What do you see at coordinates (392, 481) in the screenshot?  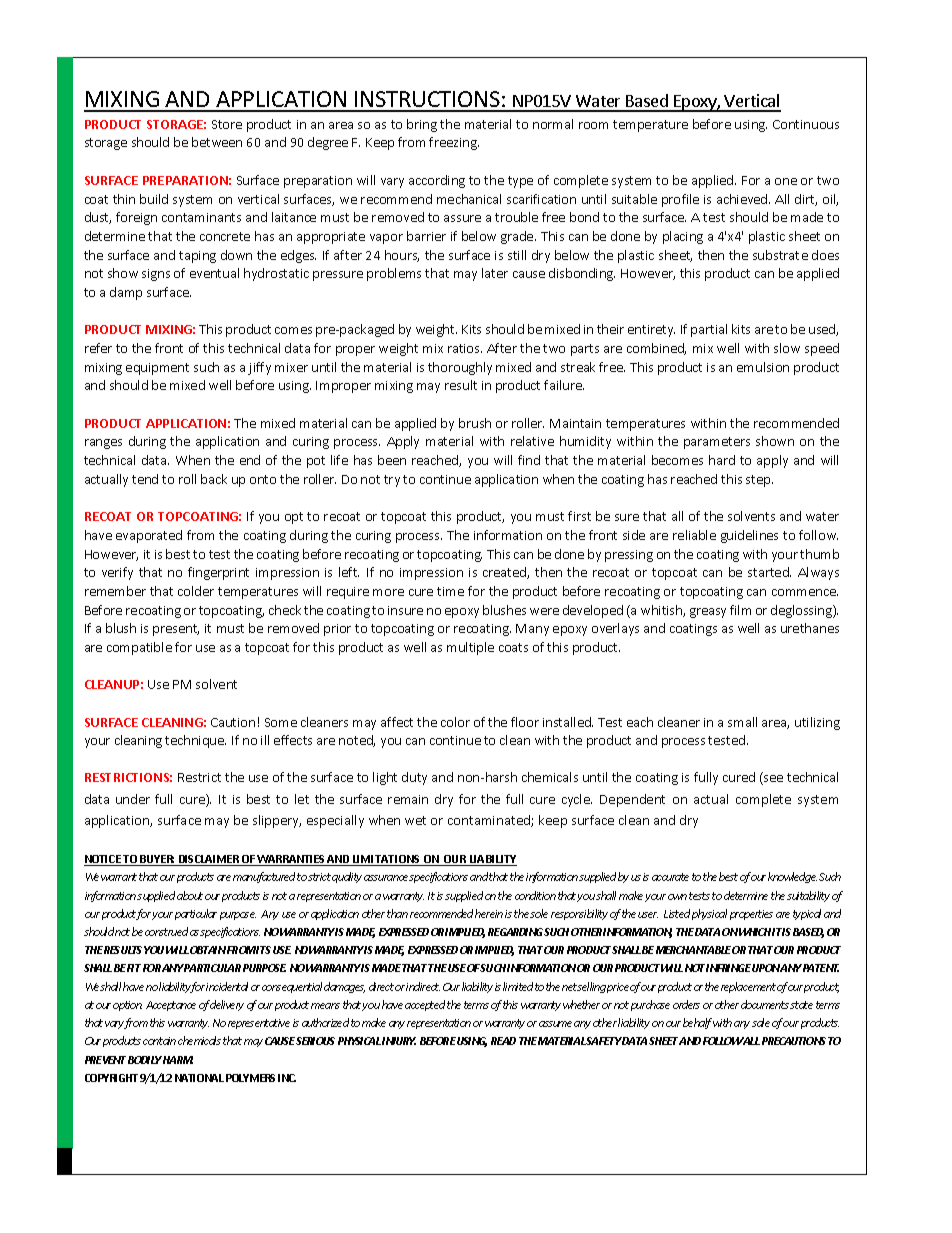 I see `try` at bounding box center [392, 481].
